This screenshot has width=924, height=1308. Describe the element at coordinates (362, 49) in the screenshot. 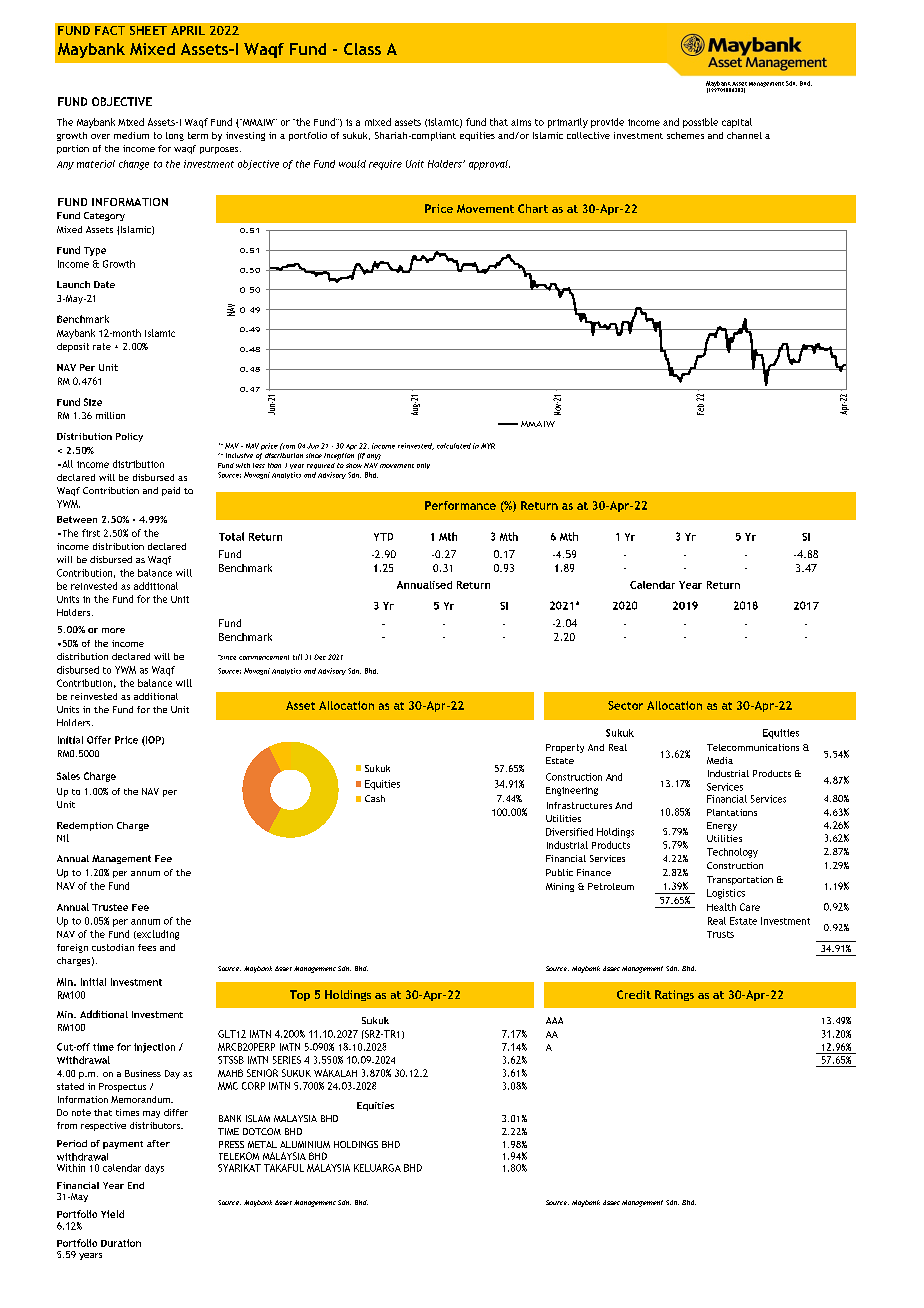

I see `Class` at that location.
